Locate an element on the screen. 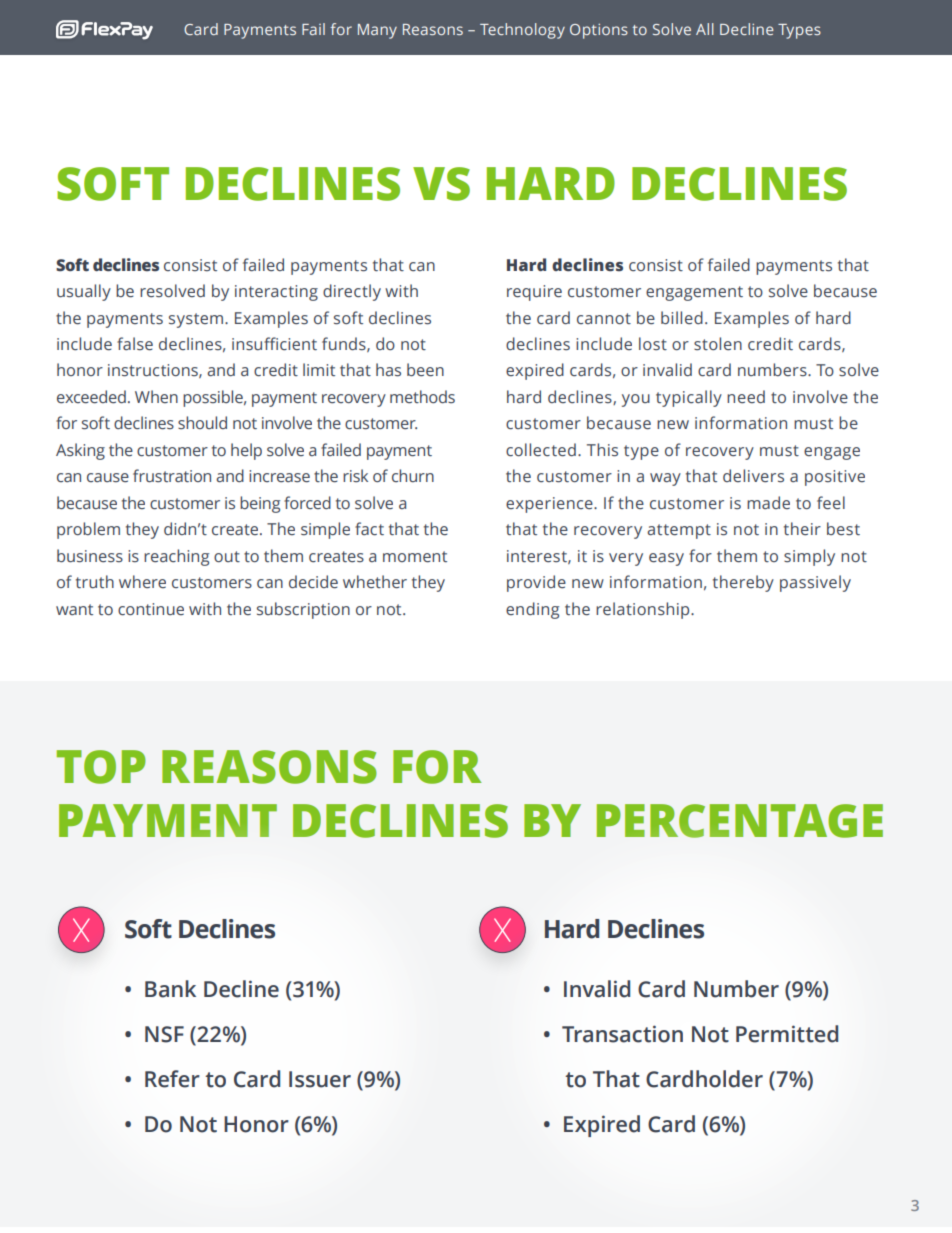 This screenshot has width=952, height=1233. thereby is located at coordinates (743, 583).
